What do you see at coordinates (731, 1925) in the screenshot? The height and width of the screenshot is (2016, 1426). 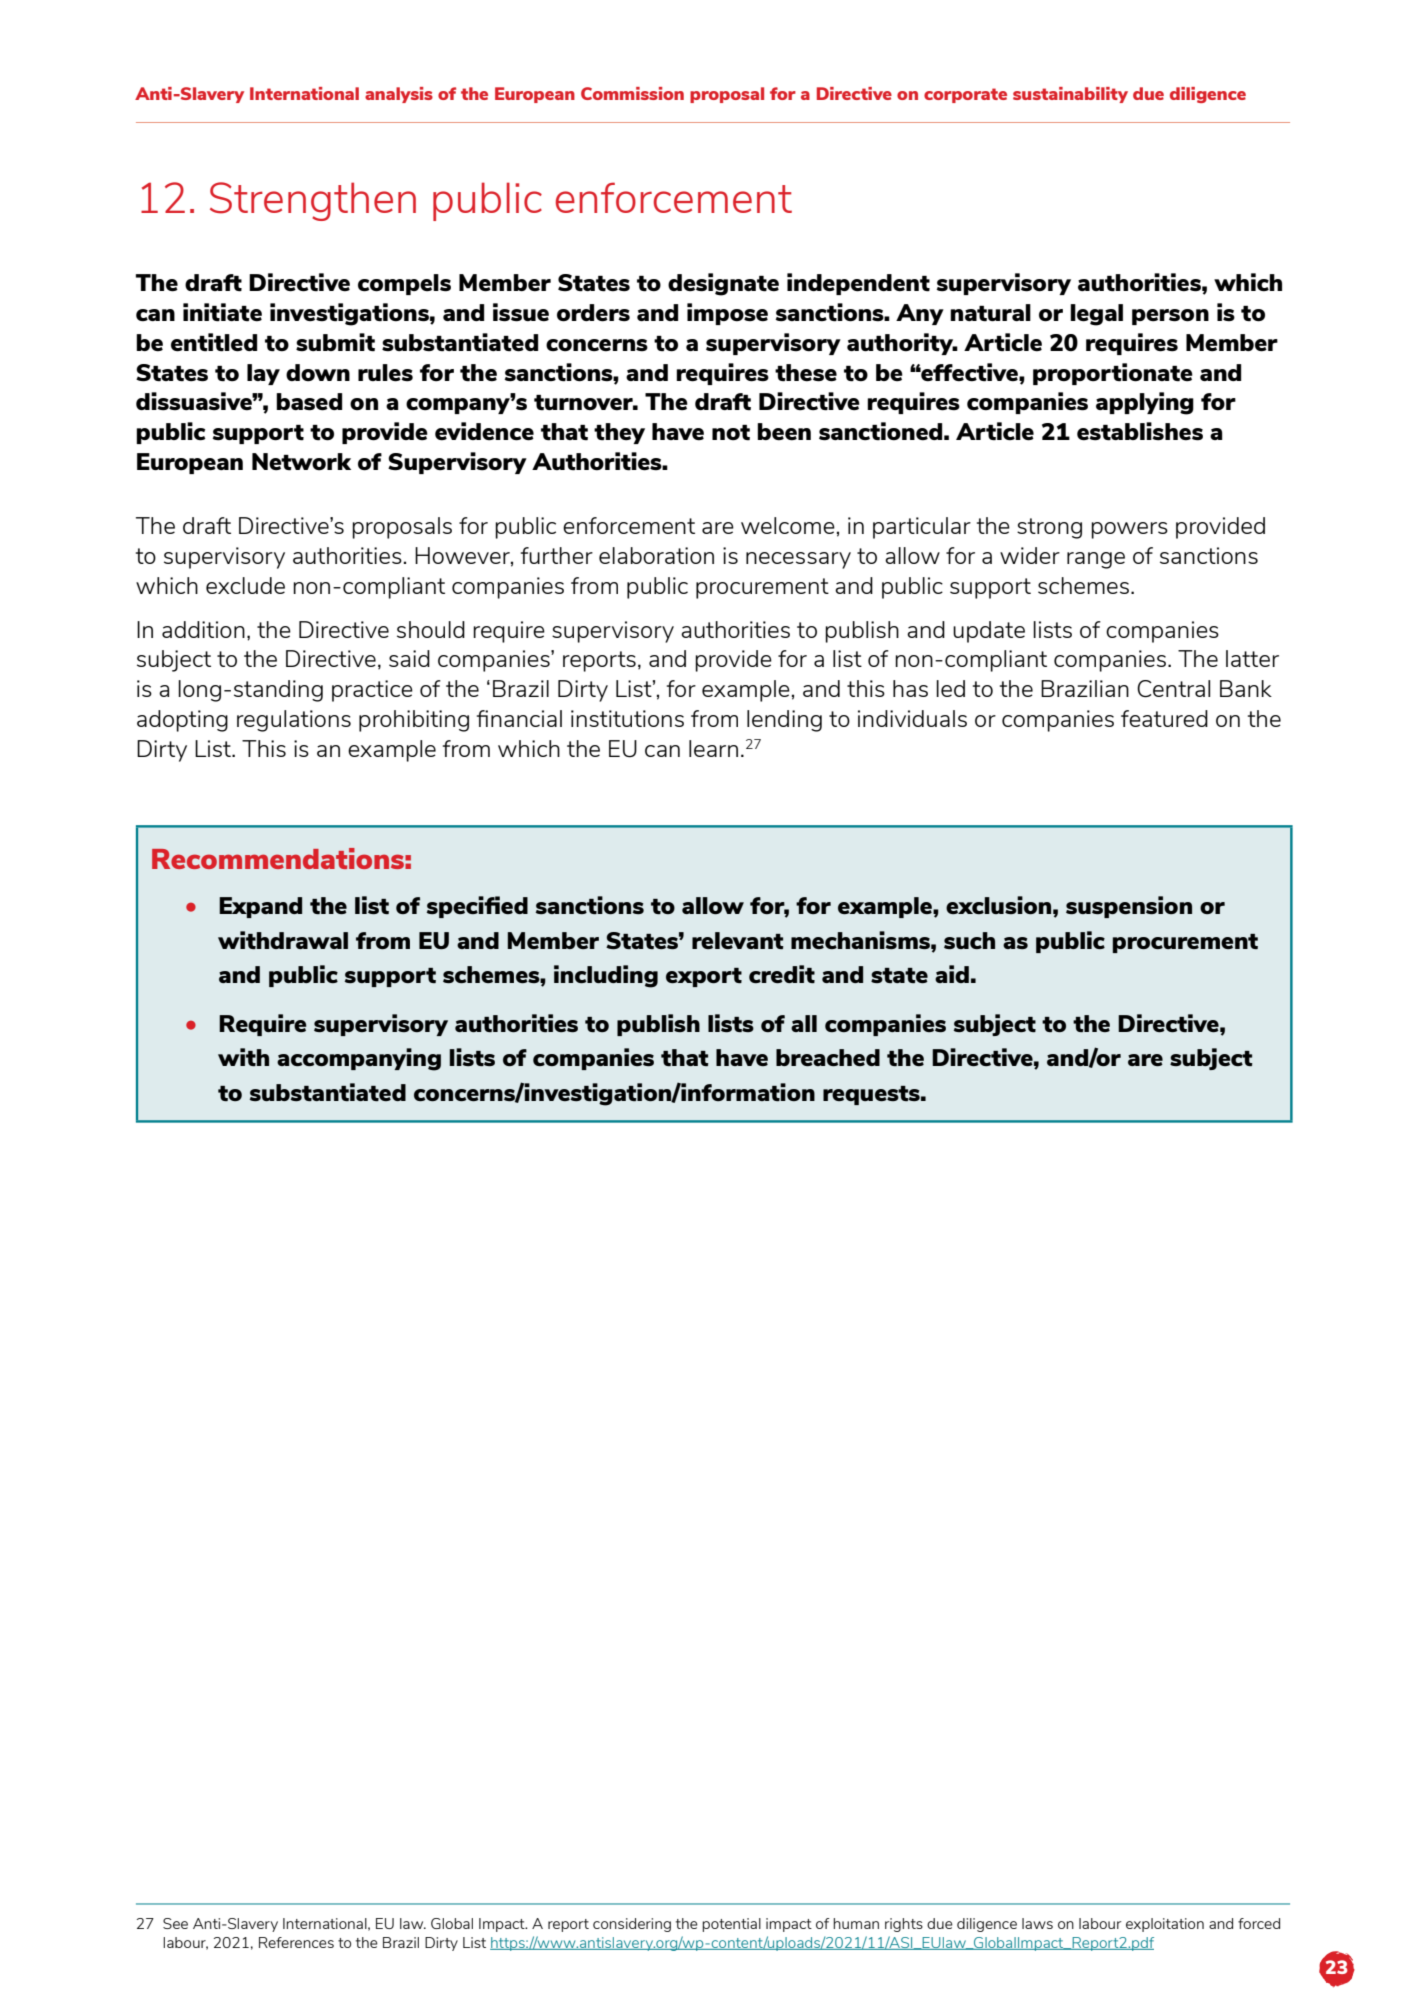 I see `potential` at bounding box center [731, 1925].
